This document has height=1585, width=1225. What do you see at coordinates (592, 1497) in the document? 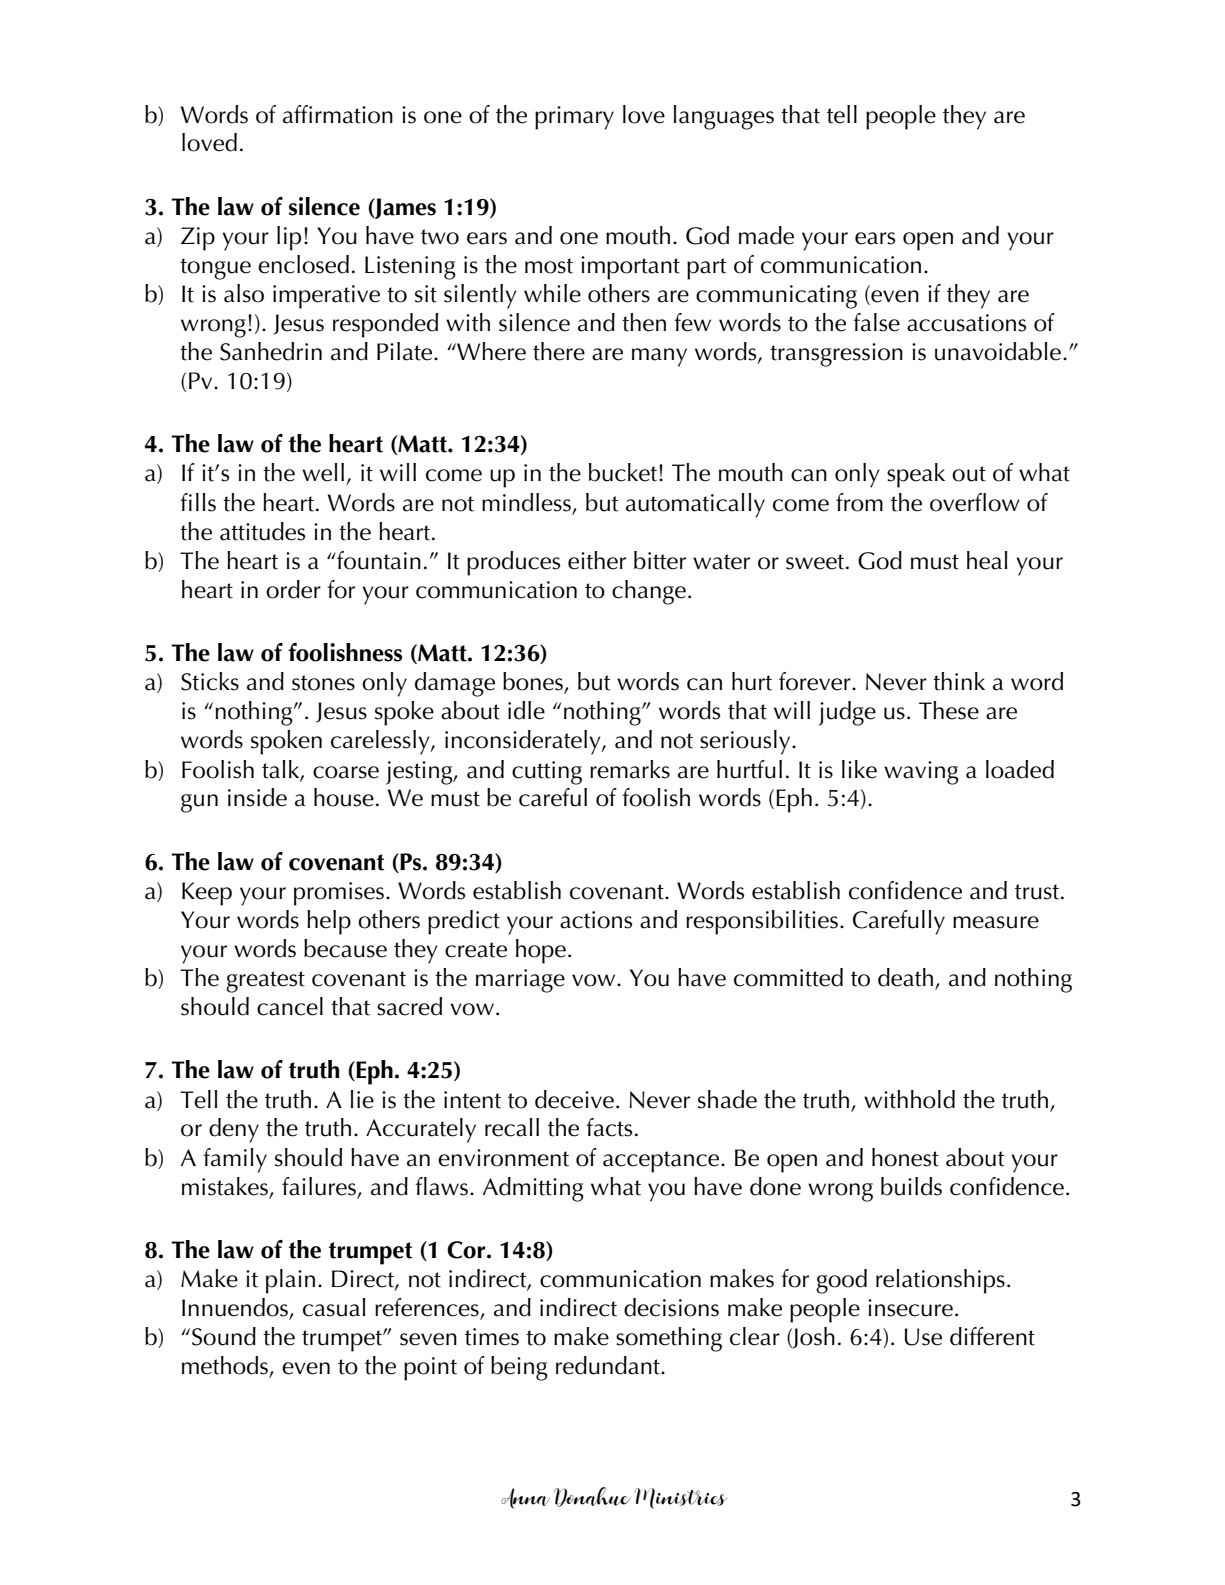
I see `Donahue` at bounding box center [592, 1497].
